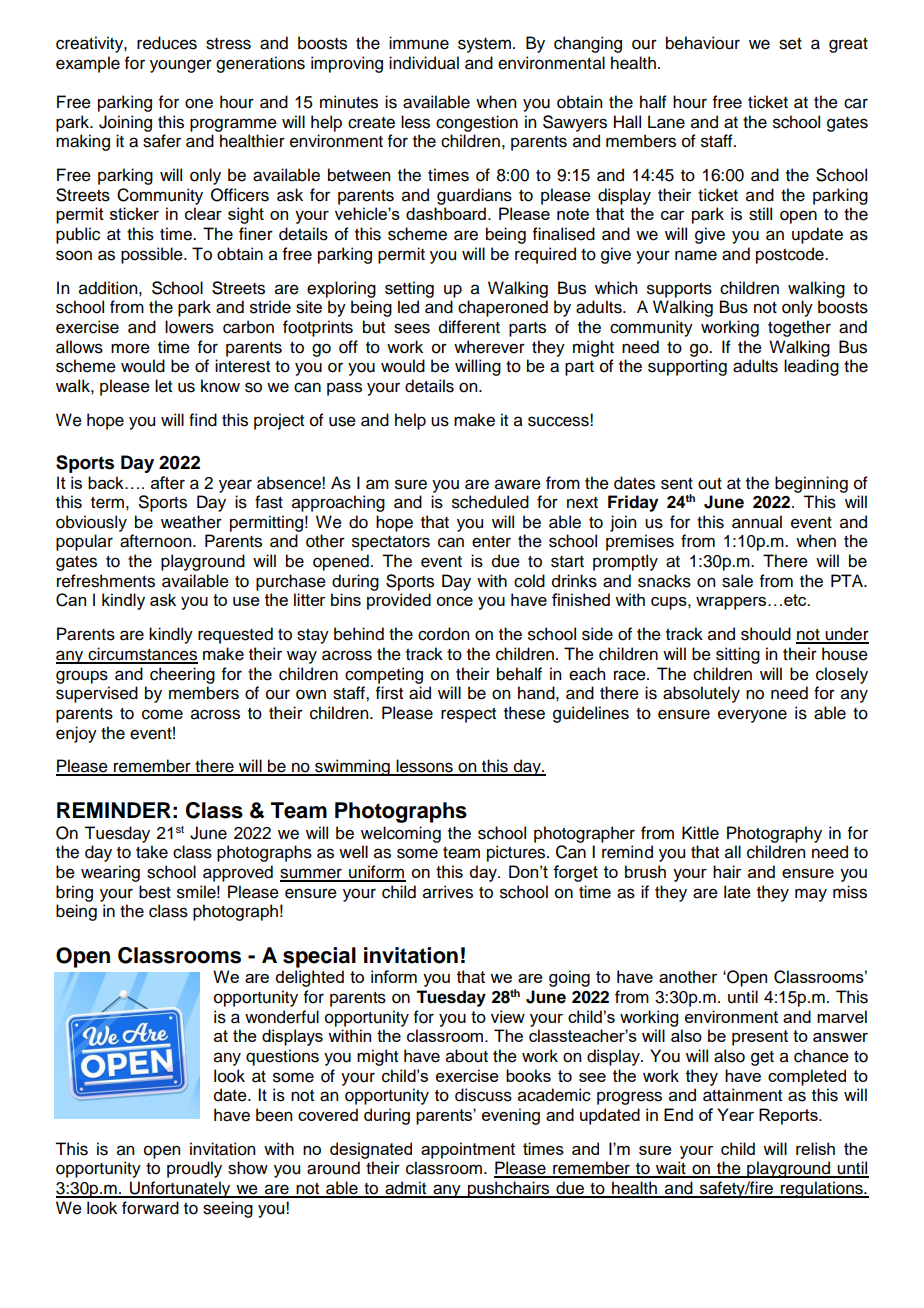  I want to click on best, so click(155, 892).
